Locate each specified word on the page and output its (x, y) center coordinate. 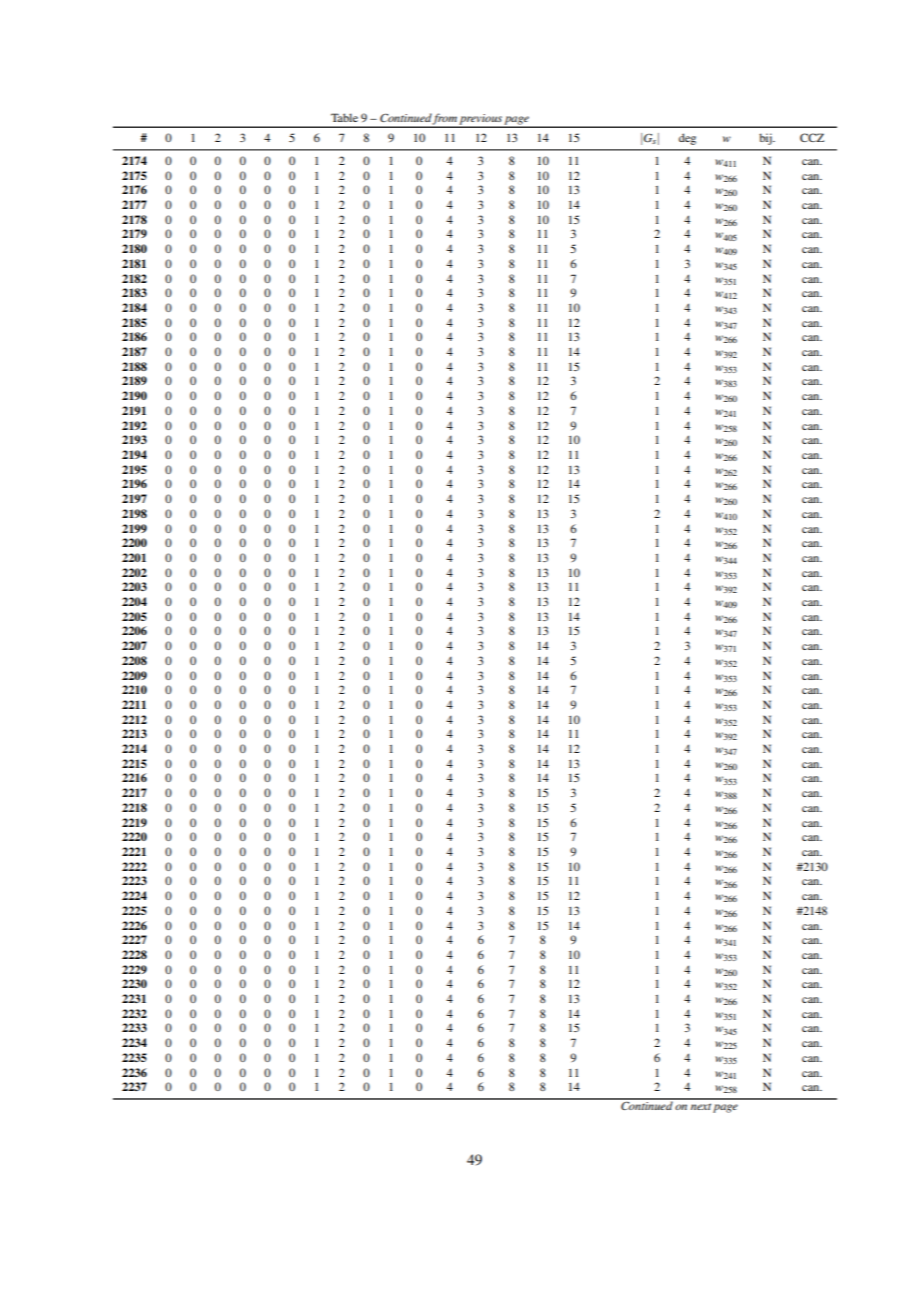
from (445, 120)
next (701, 1106)
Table (344, 117)
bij (766, 139)
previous (481, 120)
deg (687, 139)
